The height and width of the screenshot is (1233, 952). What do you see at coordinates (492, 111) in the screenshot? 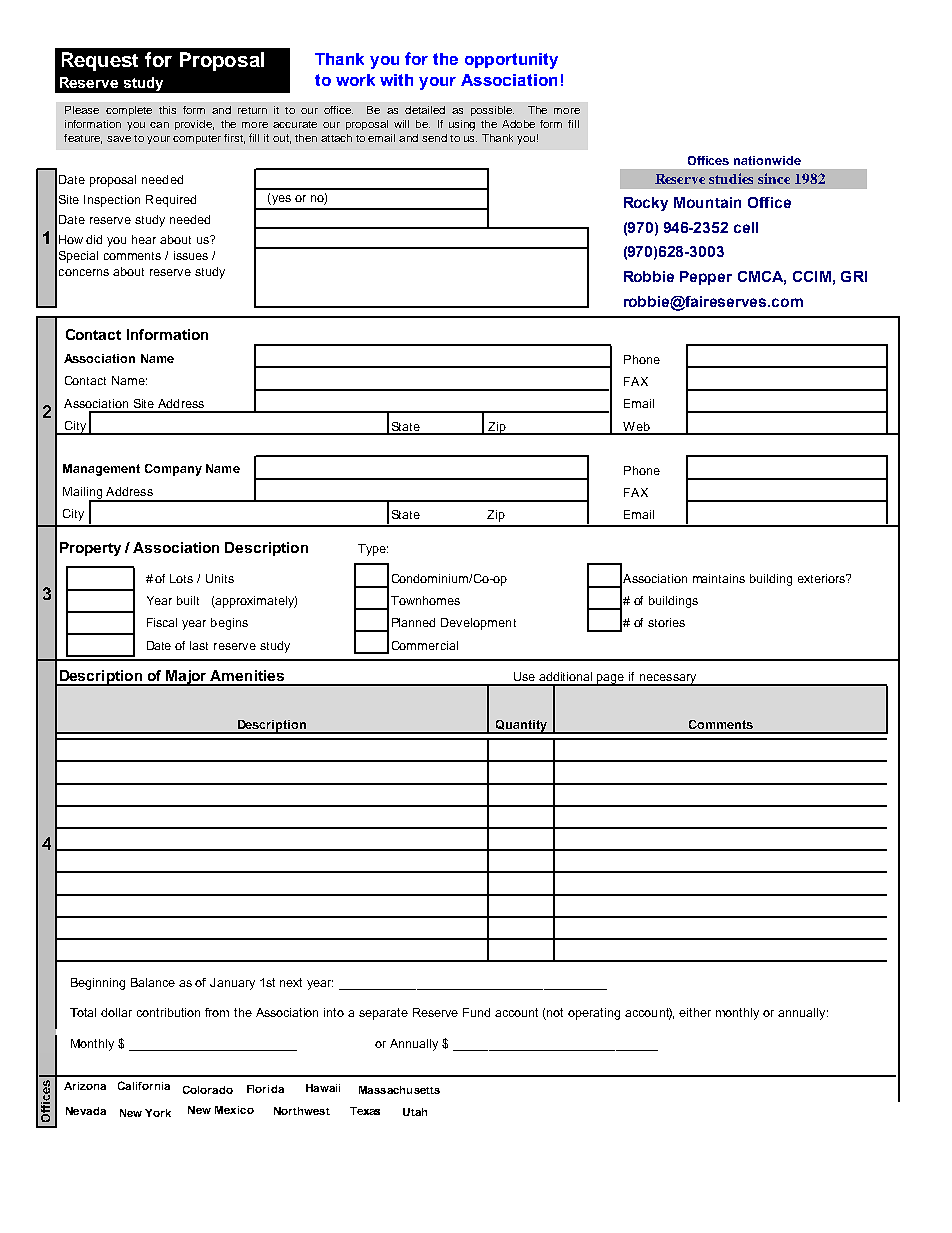
I see `possible` at bounding box center [492, 111].
